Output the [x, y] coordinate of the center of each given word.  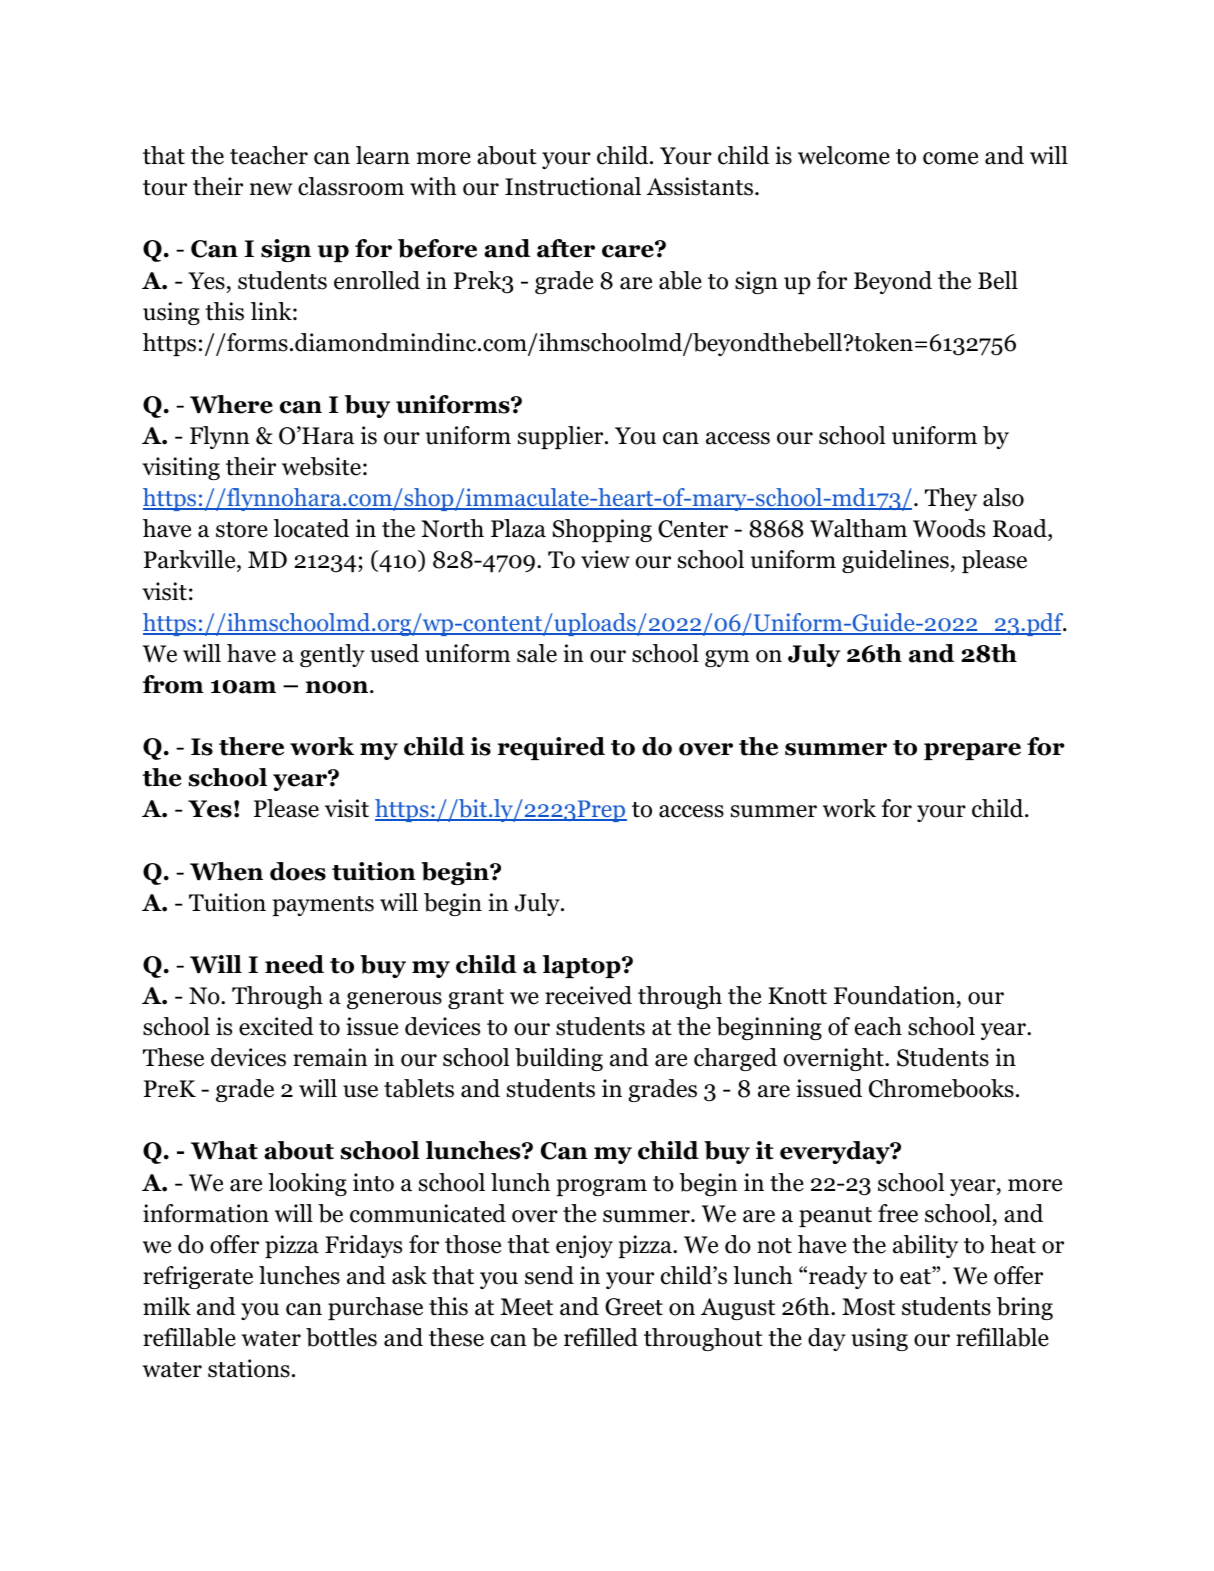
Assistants [699, 186]
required [551, 748]
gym [727, 658]
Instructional [573, 186]
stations [249, 1368]
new [271, 189]
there [251, 746]
